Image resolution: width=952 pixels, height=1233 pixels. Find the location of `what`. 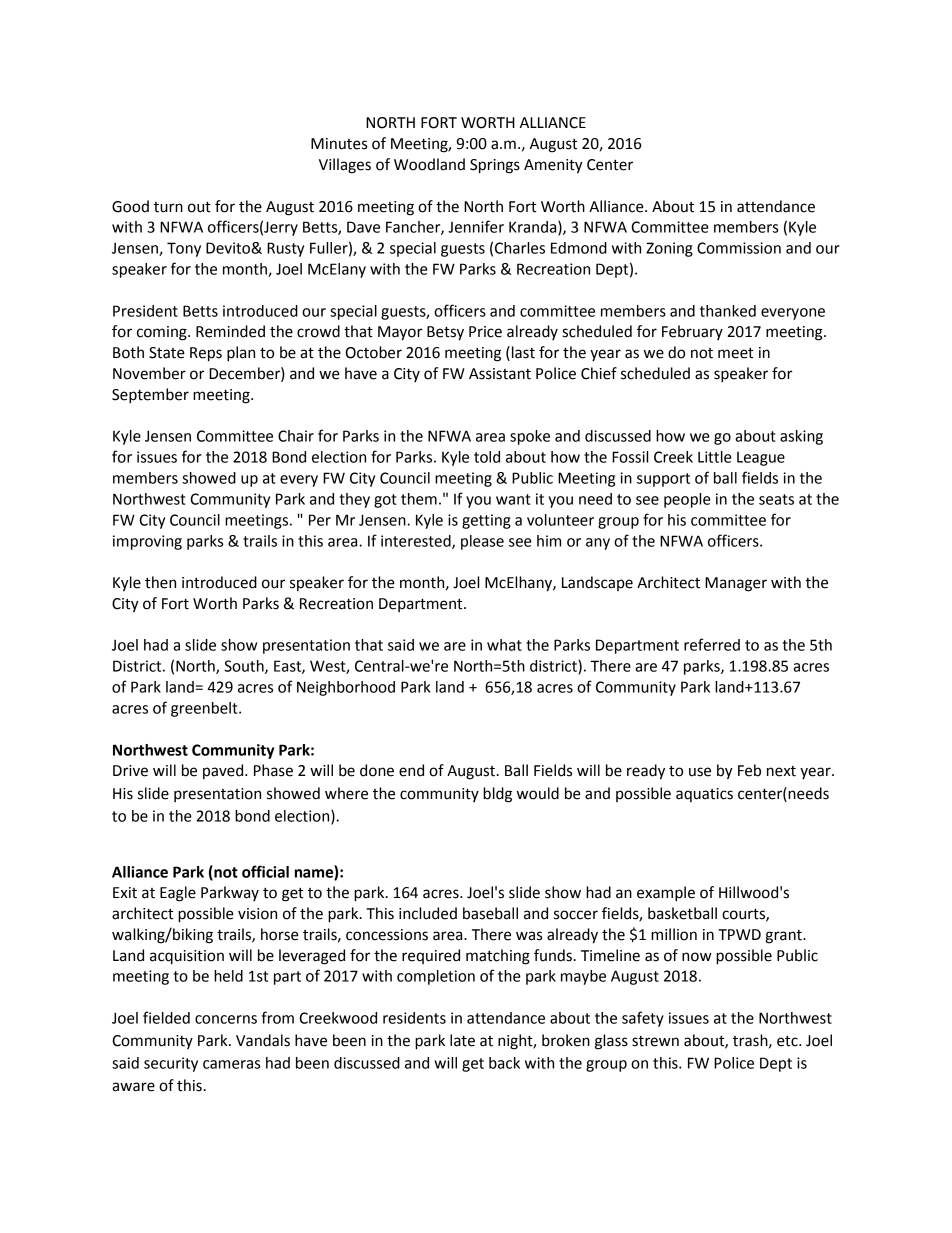

what is located at coordinates (504, 645).
